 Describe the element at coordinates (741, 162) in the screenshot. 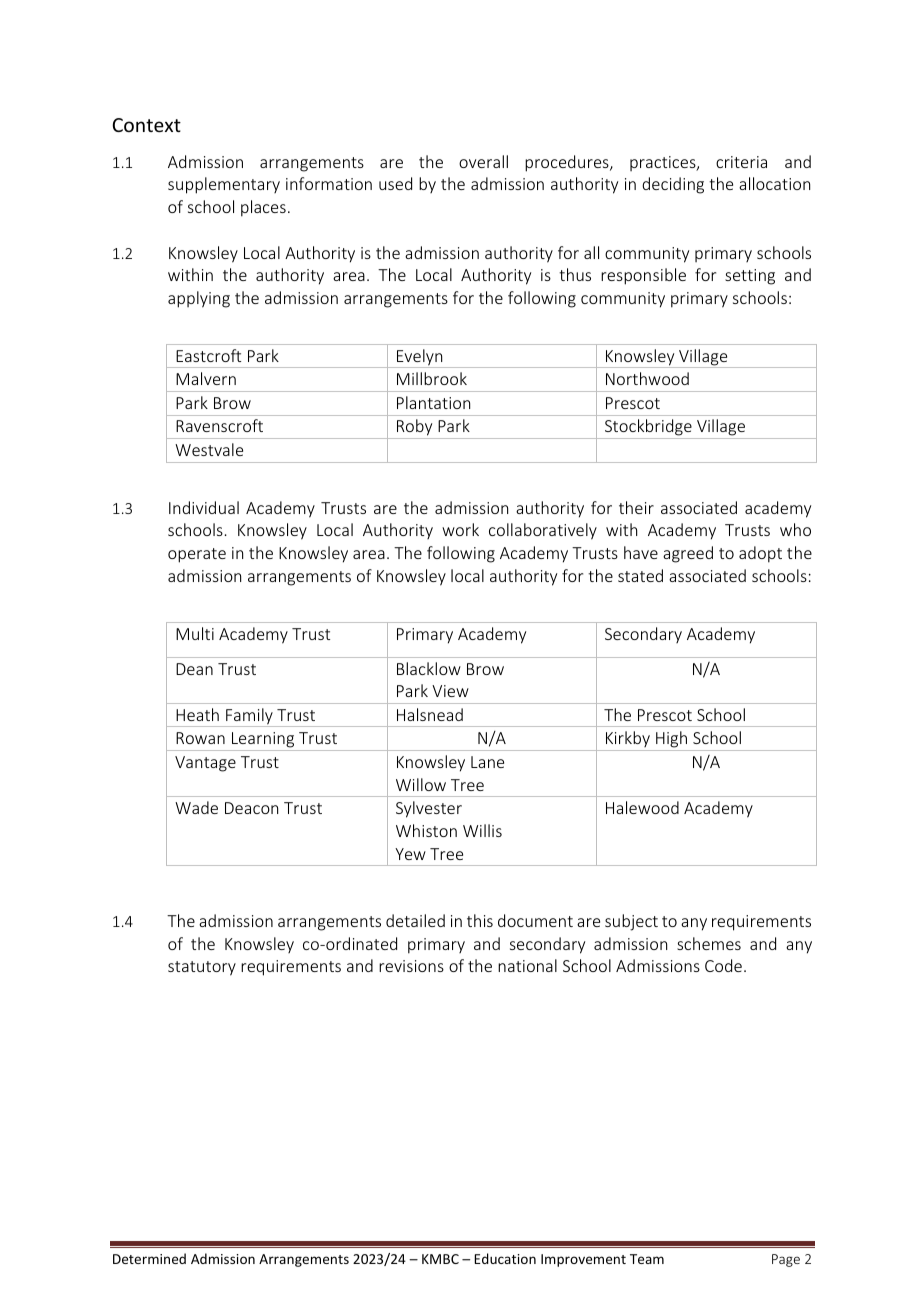

I see `criteria` at that location.
